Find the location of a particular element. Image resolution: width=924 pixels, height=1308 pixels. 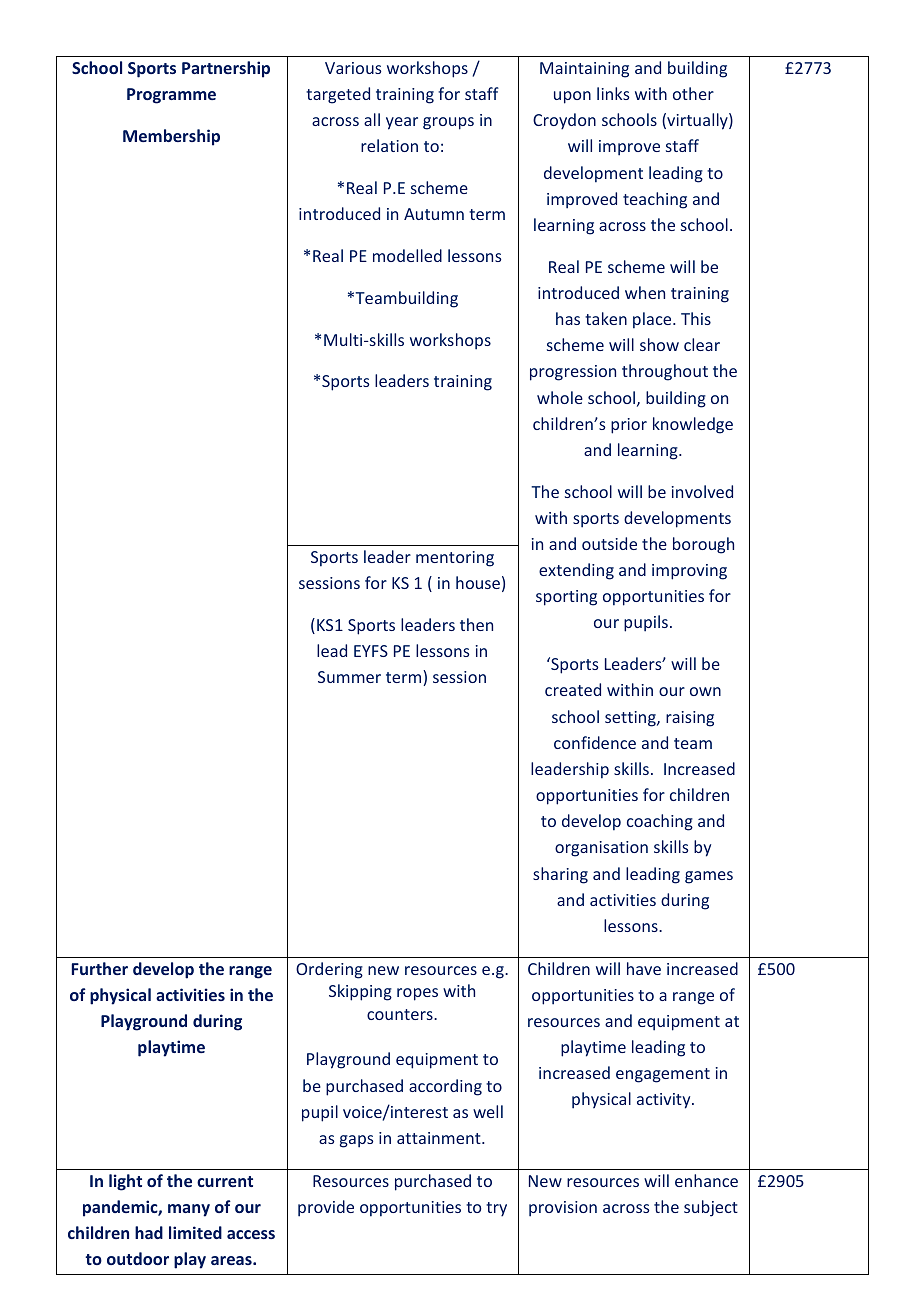

many is located at coordinates (189, 1210).
